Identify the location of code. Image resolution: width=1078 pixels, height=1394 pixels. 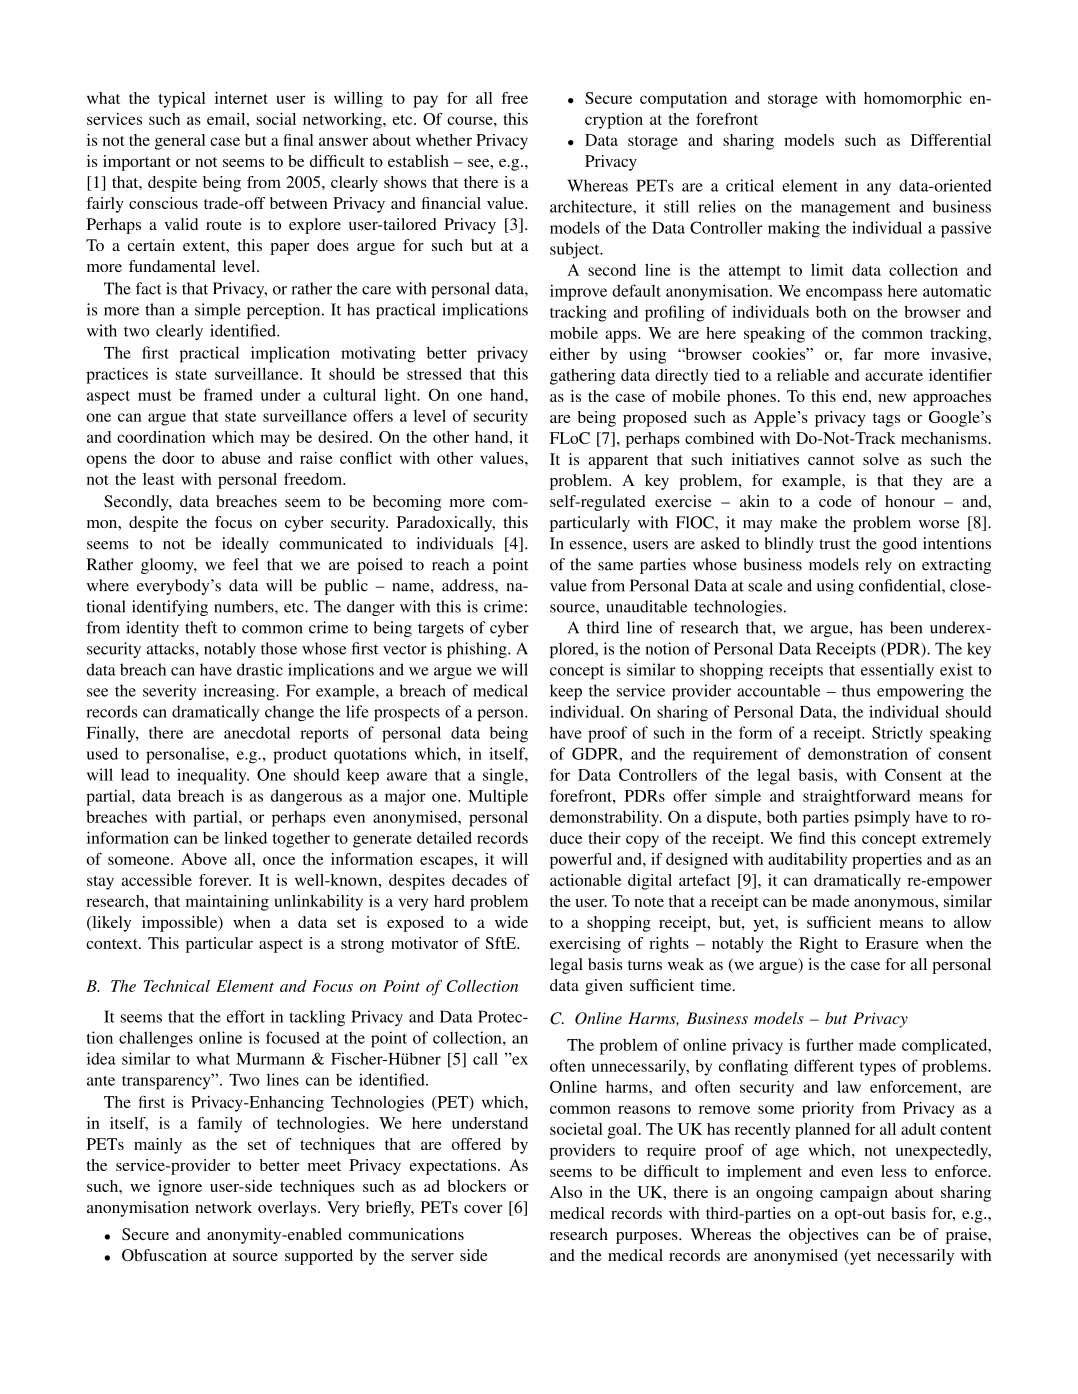
(835, 501).
